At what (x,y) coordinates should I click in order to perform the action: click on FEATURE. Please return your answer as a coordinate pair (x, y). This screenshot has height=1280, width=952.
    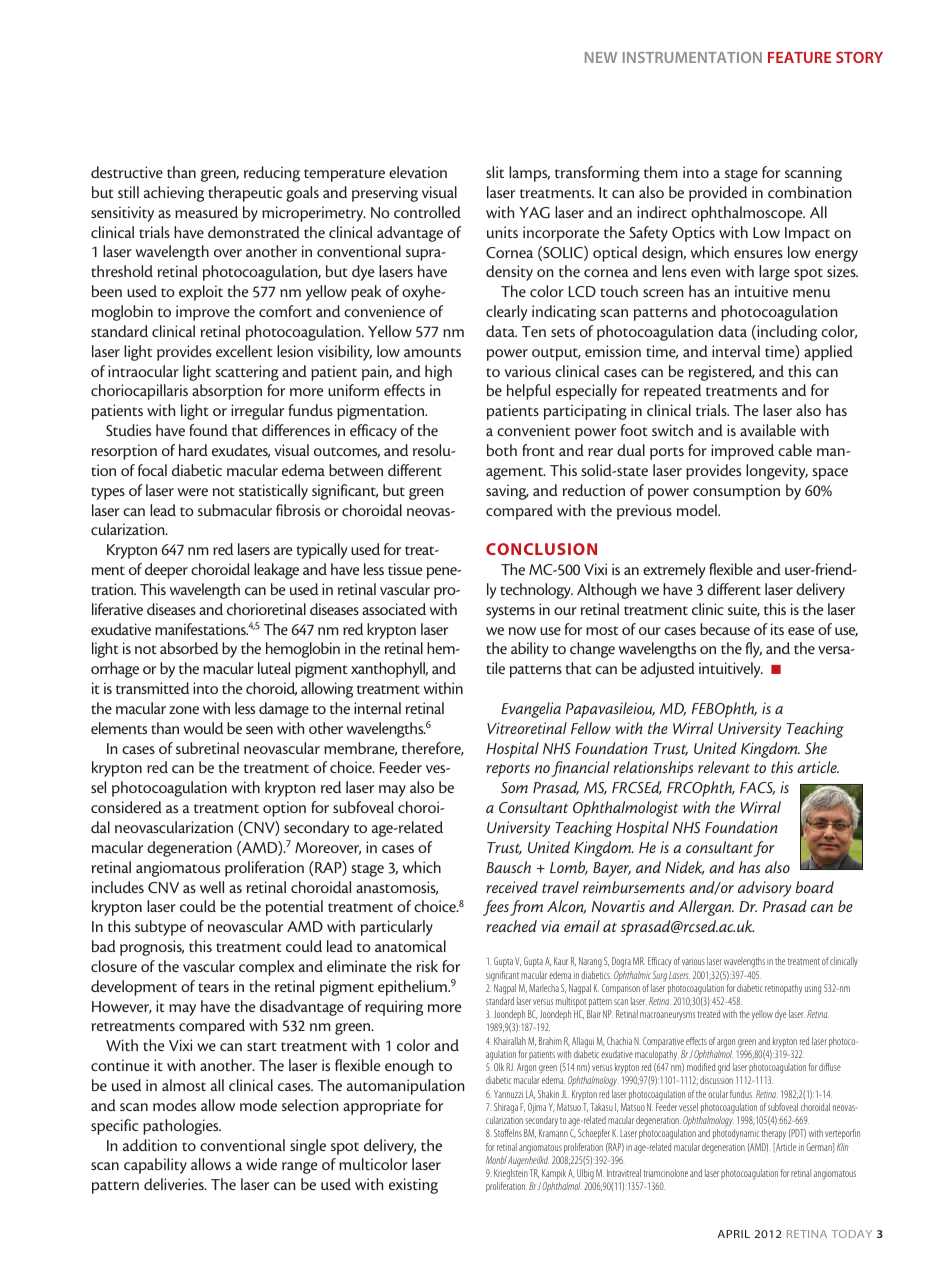
    Looking at the image, I should click on (799, 57).
